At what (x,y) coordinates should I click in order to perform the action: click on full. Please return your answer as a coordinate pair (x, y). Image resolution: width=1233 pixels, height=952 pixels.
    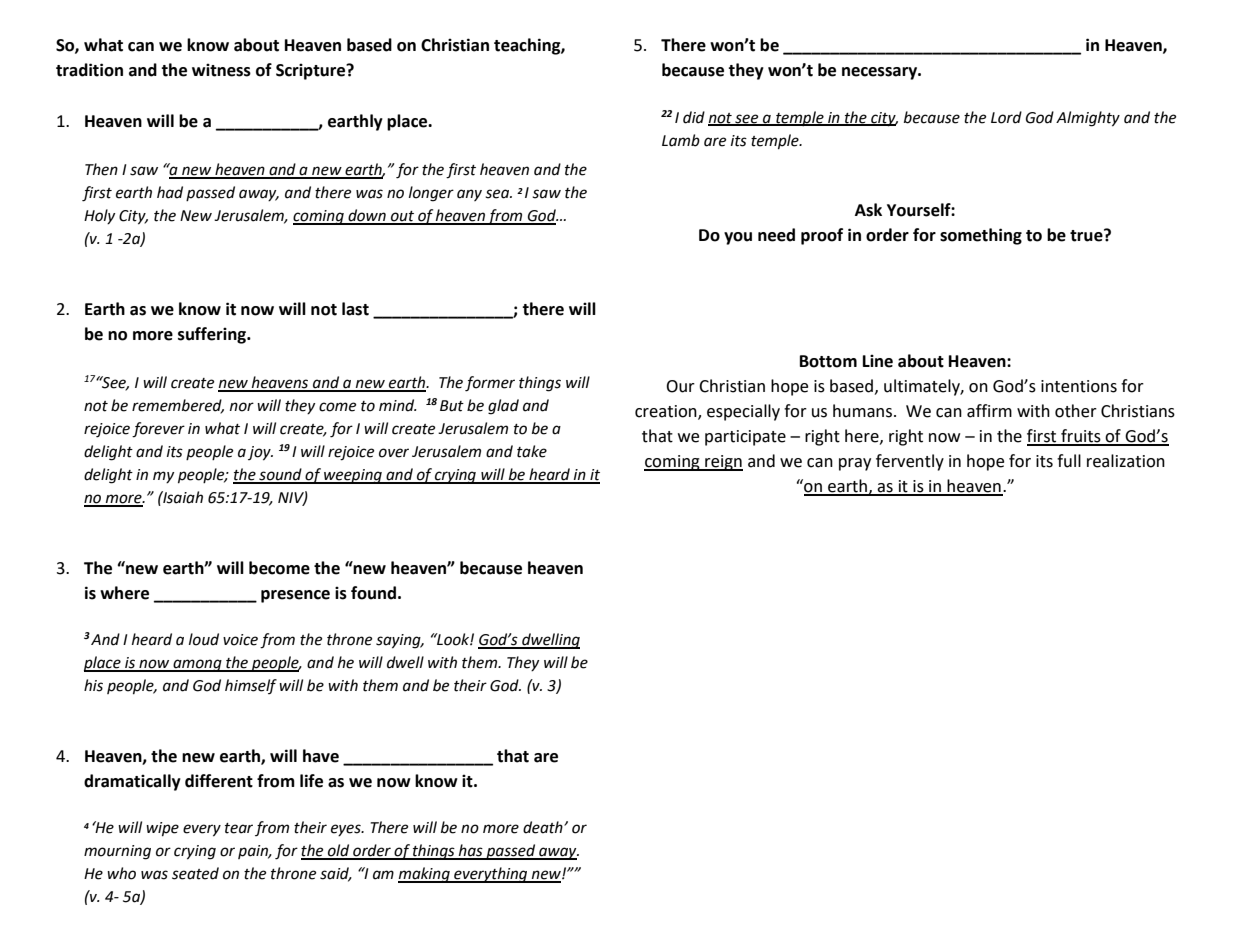
    Looking at the image, I should click on (1069, 461).
